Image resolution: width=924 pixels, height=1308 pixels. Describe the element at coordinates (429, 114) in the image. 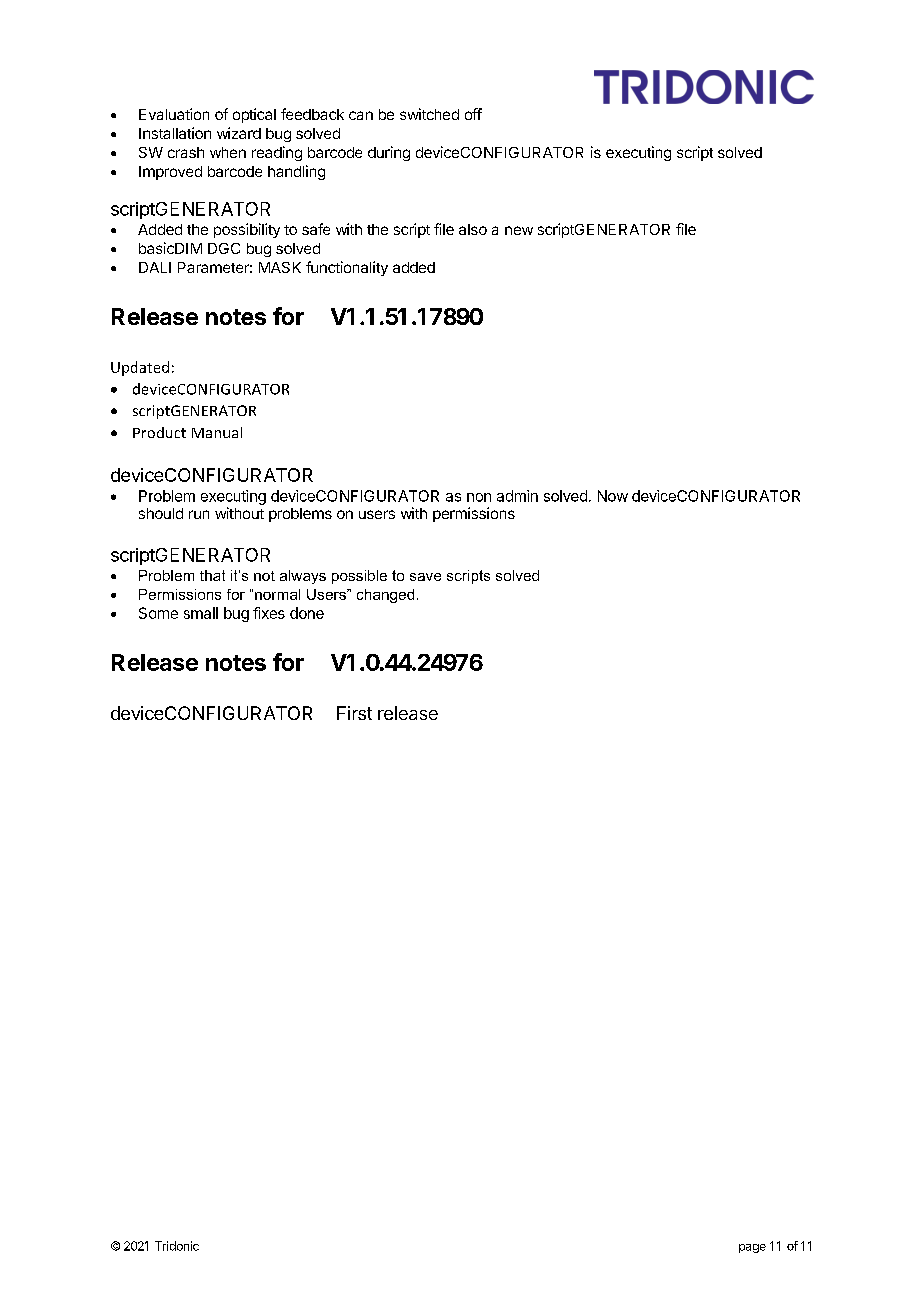

I see `switched` at that location.
